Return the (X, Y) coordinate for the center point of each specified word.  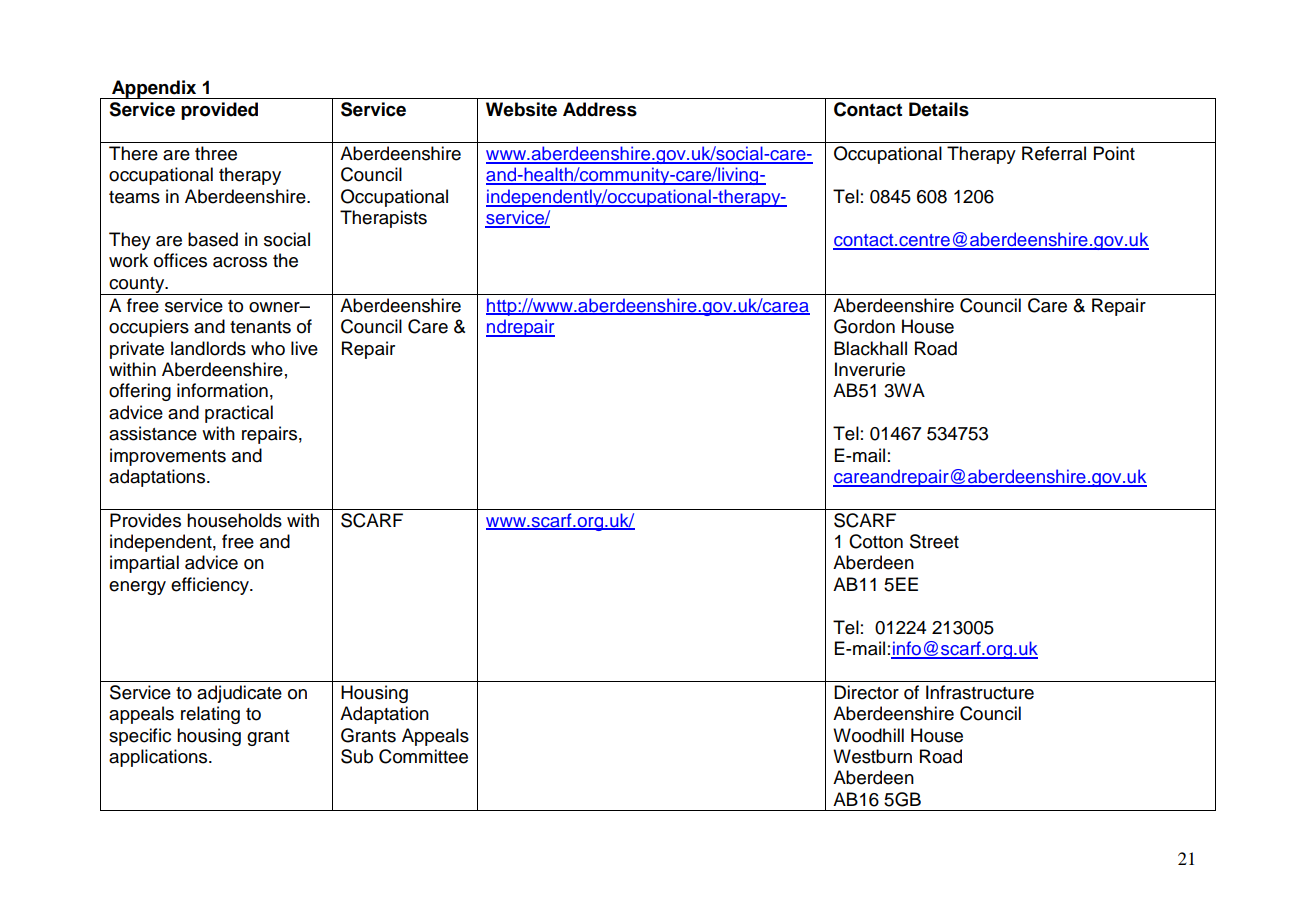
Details (939, 109)
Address (600, 109)
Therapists (383, 219)
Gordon (864, 326)
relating (210, 715)
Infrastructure (980, 692)
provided (219, 111)
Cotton (876, 541)
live (304, 348)
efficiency (211, 586)
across (240, 262)
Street (934, 541)
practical (239, 414)
